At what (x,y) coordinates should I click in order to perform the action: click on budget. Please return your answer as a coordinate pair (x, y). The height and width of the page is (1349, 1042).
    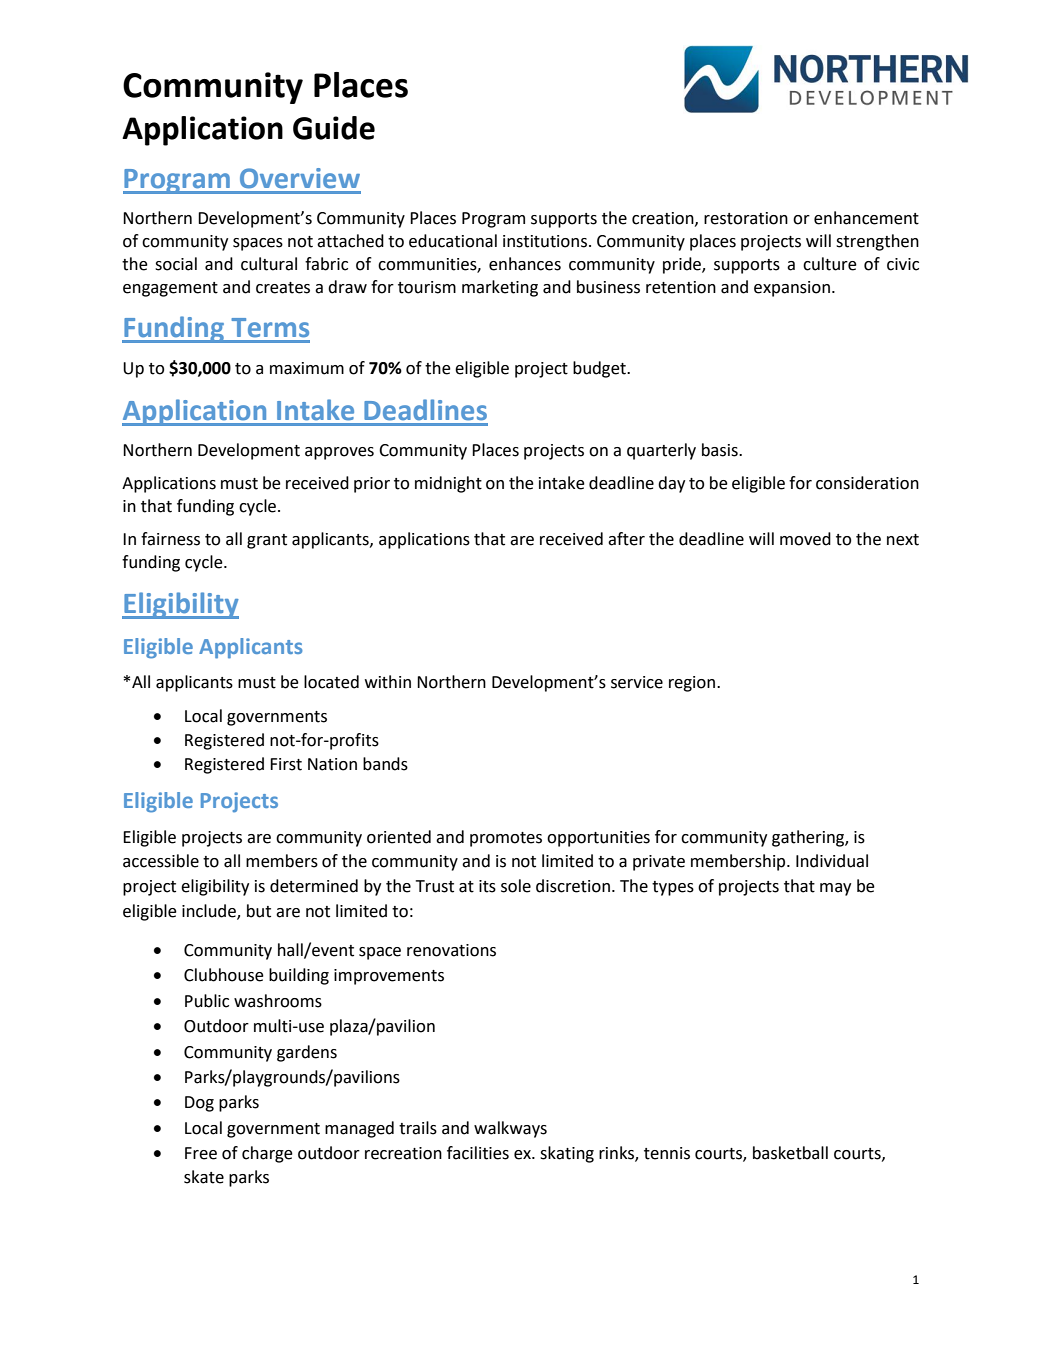
    Looking at the image, I should click on (600, 369).
